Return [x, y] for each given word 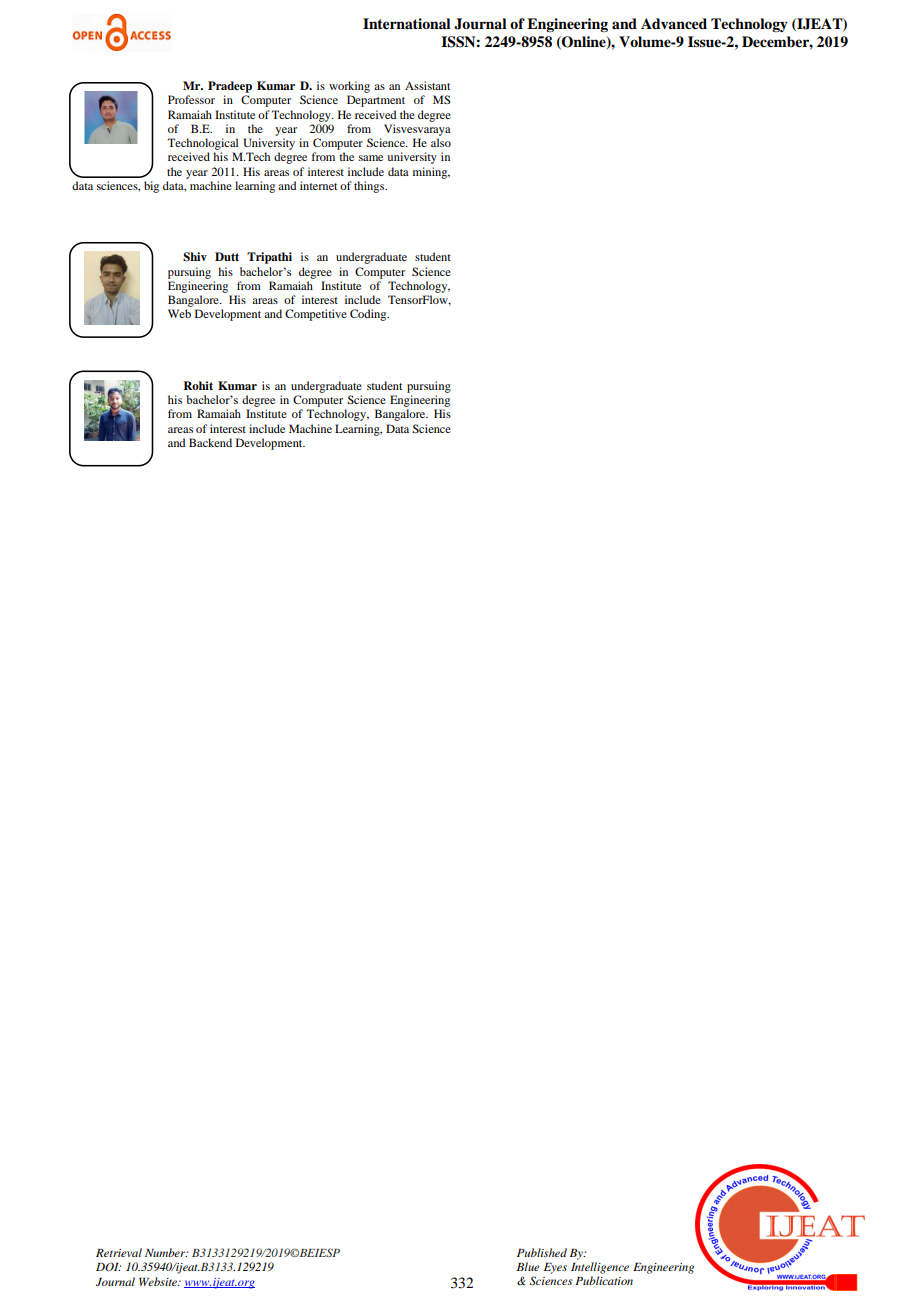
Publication [604, 1280]
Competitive [316, 315]
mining [431, 173]
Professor [191, 99]
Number [166, 1252]
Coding [369, 315]
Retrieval [119, 1252]
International [407, 23]
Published [542, 1252]
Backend [210, 442]
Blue [528, 1266]
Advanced [674, 23]
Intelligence [600, 1268]
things [370, 187]
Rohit [198, 385]
